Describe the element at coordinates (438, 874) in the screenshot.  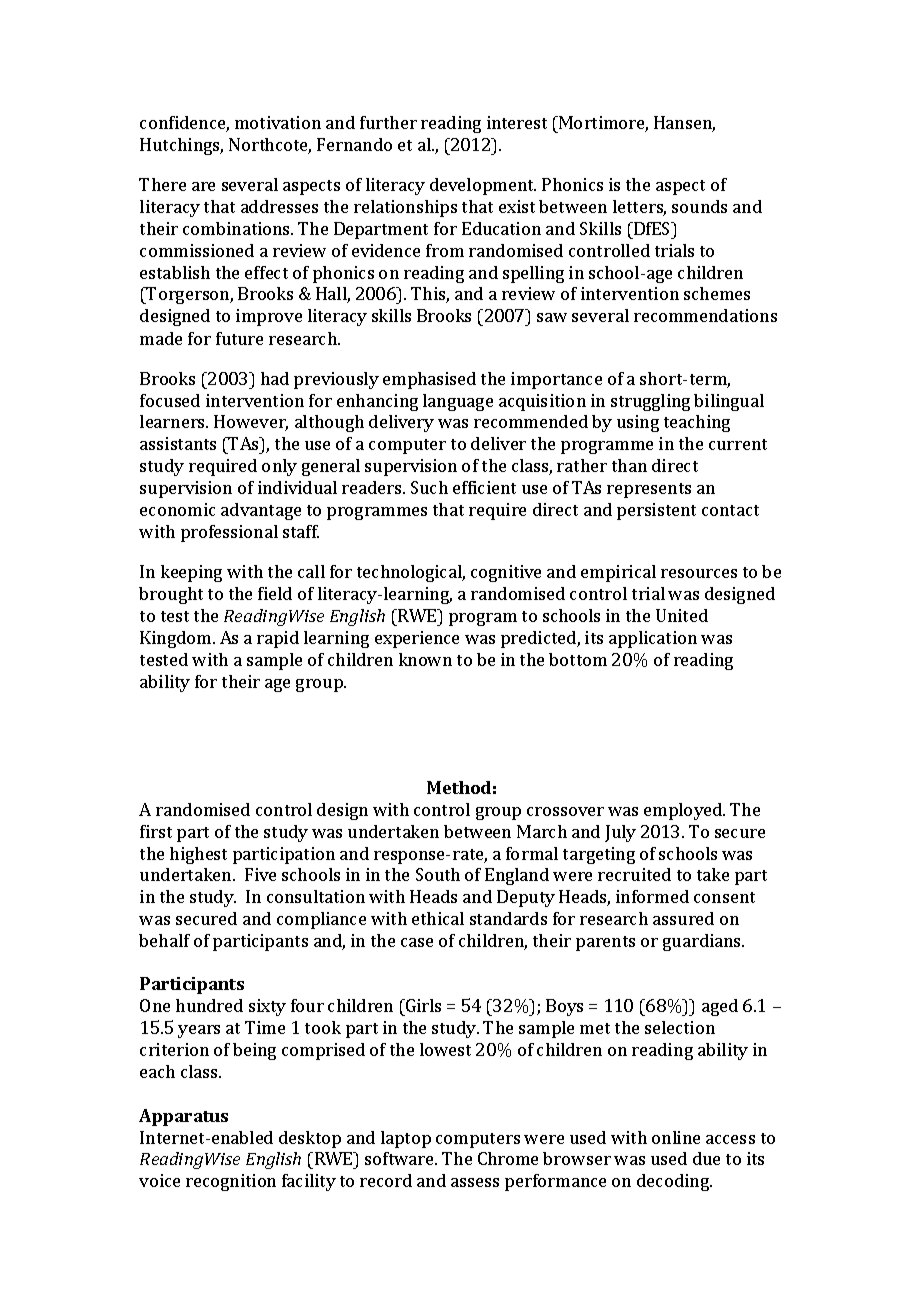
I see `South` at that location.
